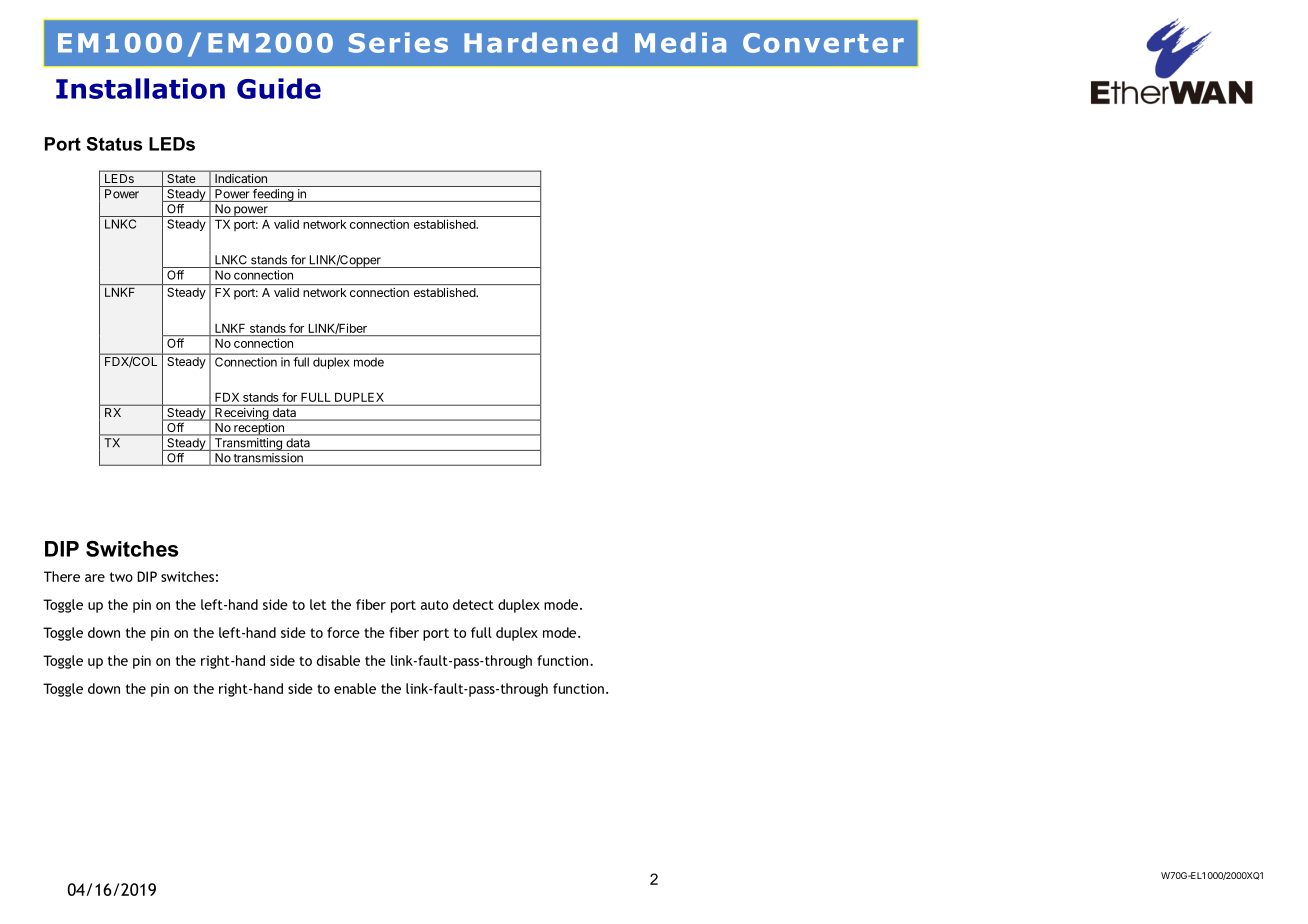 Image resolution: width=1308 pixels, height=924 pixels. What do you see at coordinates (273, 195) in the document?
I see `feeding` at bounding box center [273, 195].
